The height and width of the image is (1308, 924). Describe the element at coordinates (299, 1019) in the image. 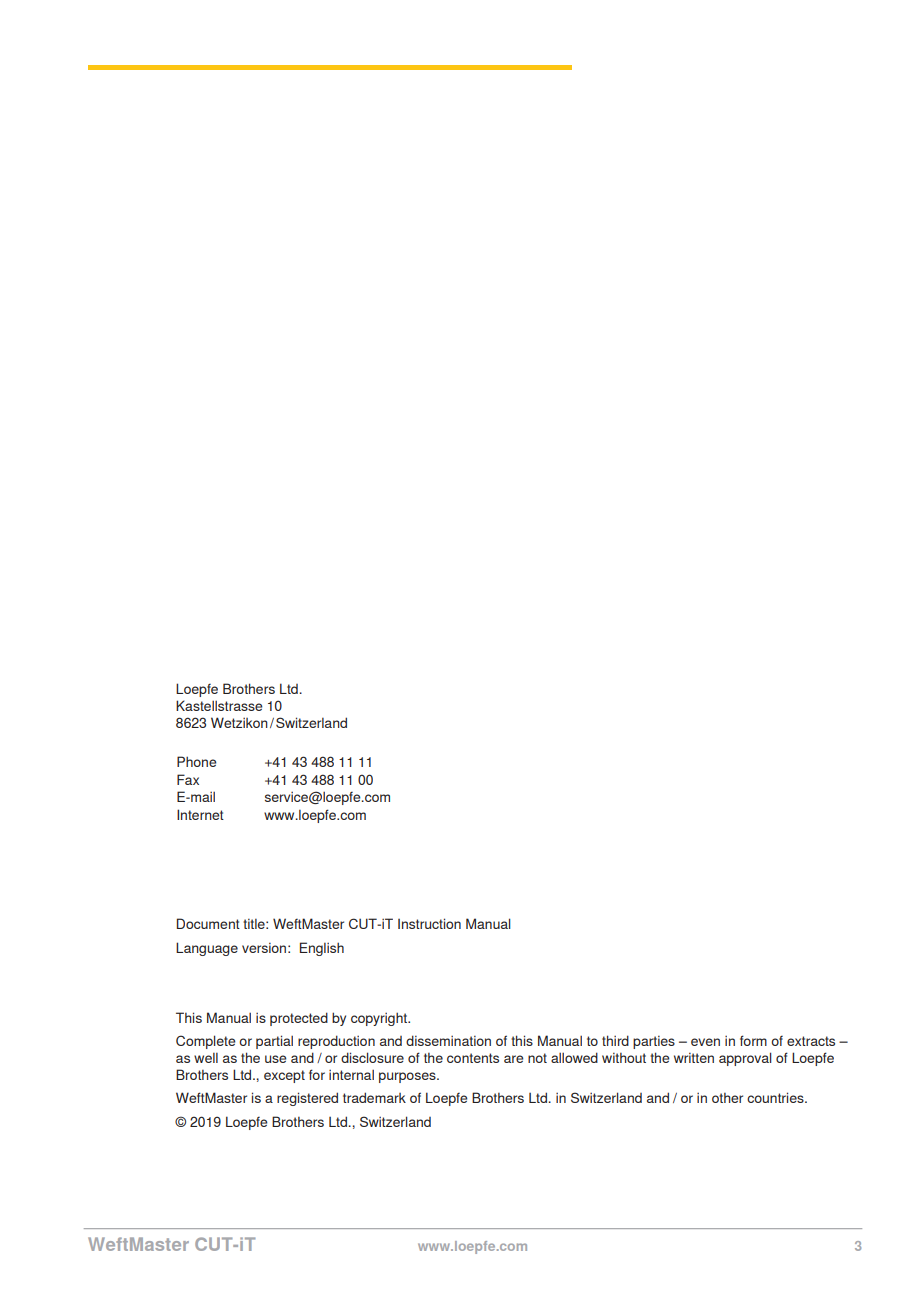

I see `protected` at that location.
